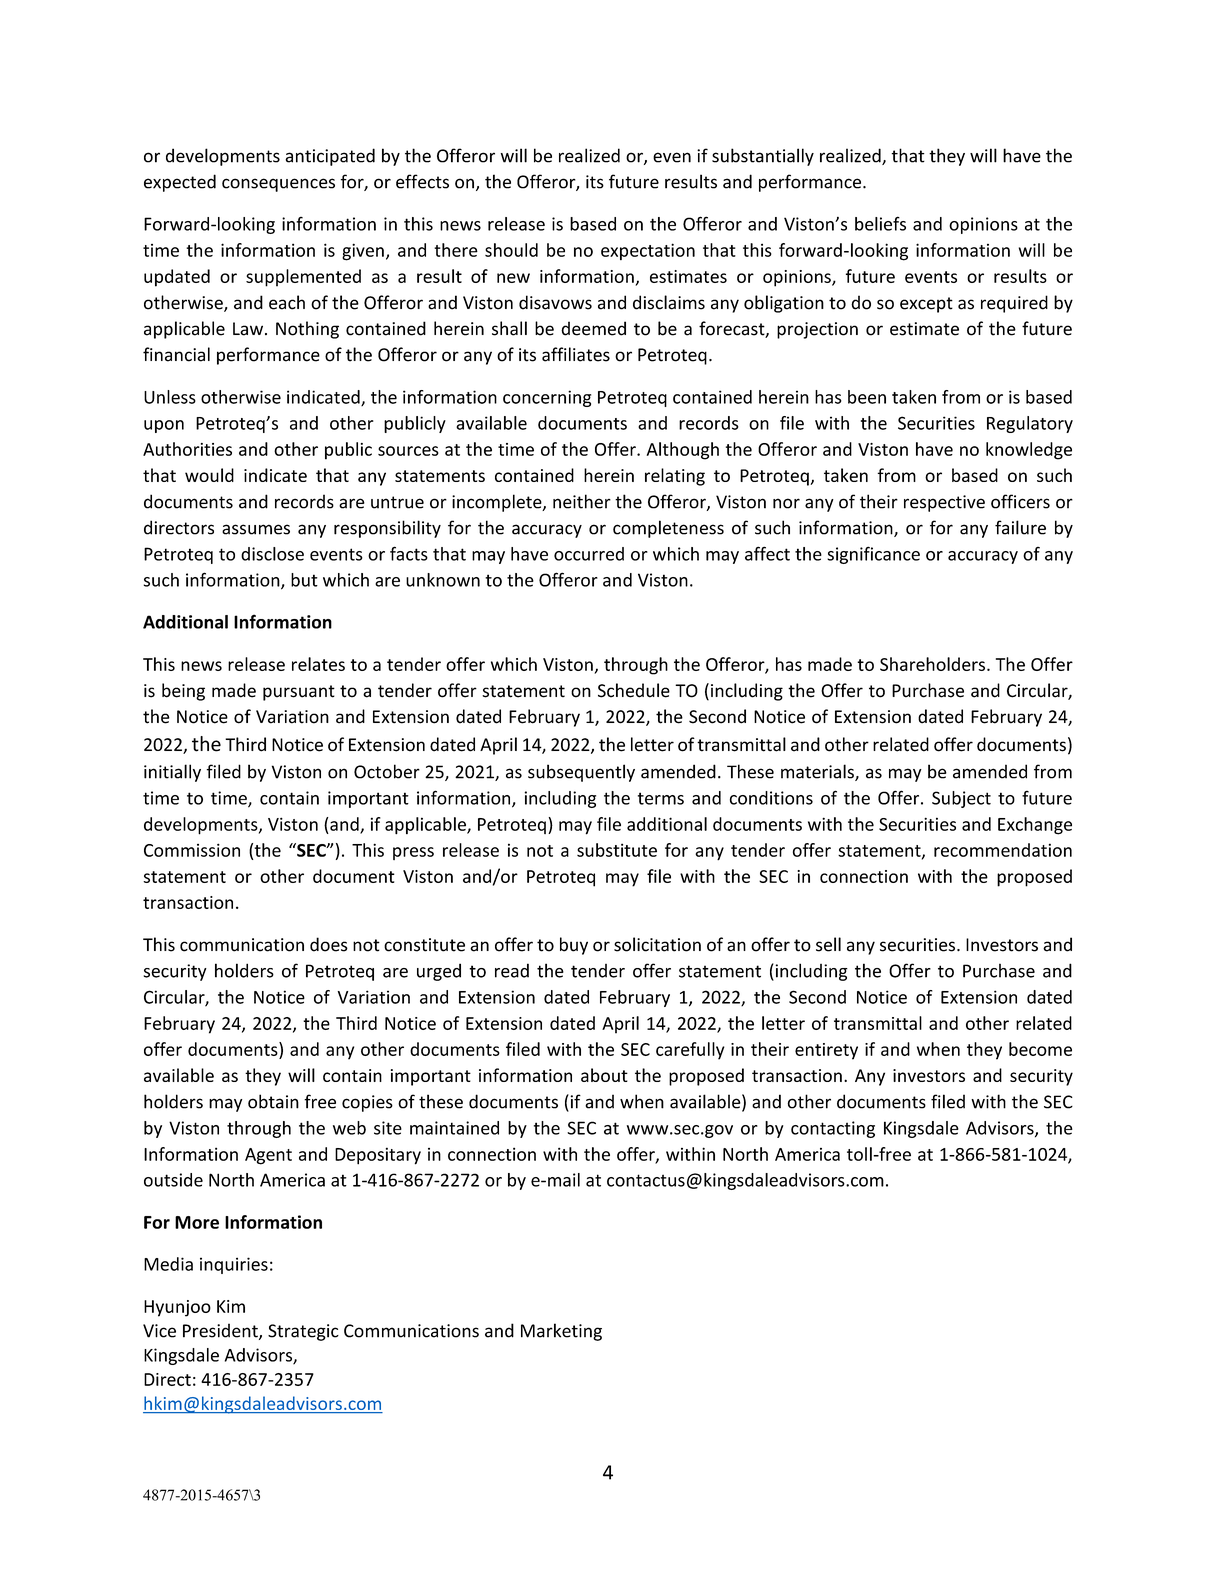  I want to click on expectation, so click(648, 251).
